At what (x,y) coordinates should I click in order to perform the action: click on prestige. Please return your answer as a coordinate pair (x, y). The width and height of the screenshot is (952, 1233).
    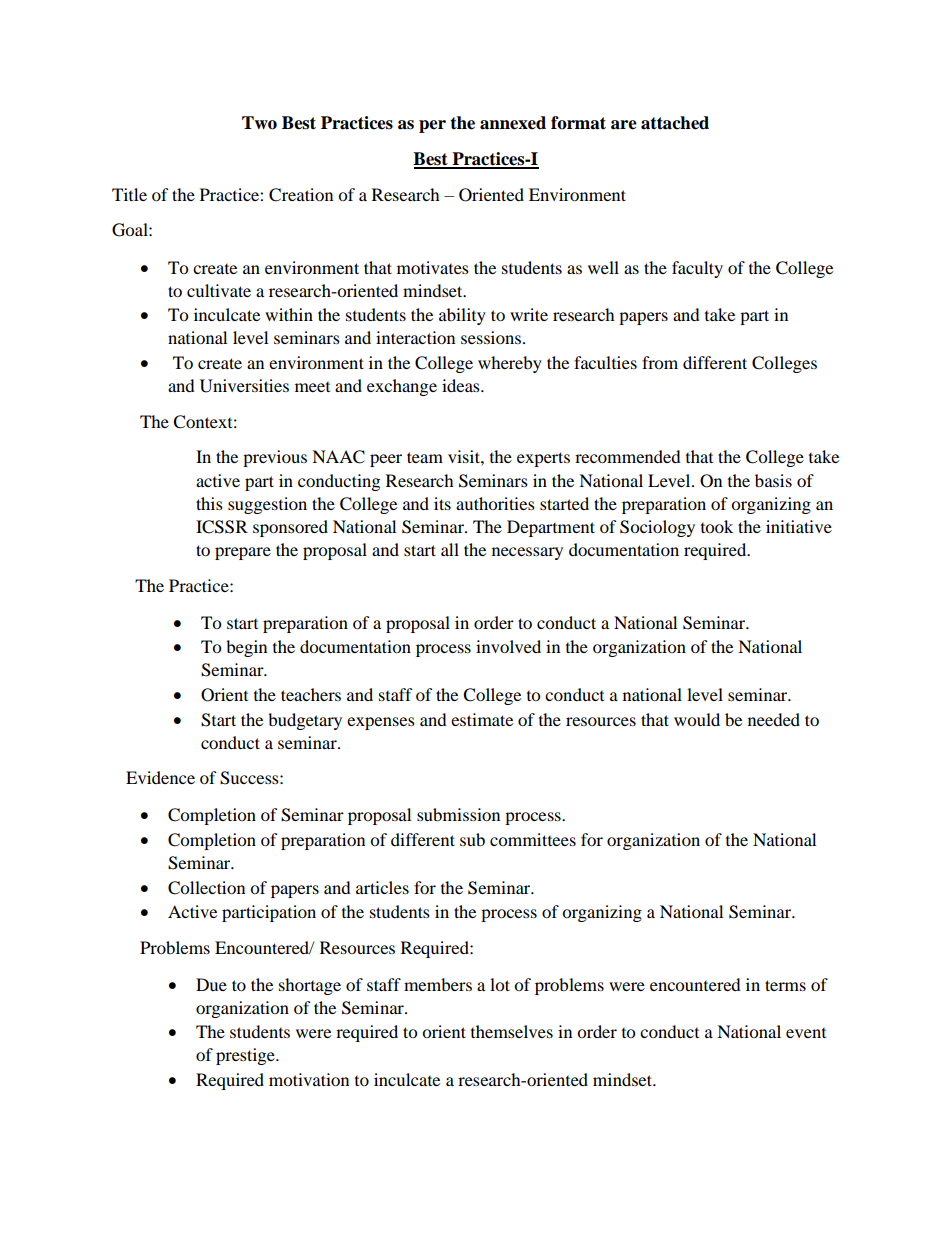
    Looking at the image, I should click on (246, 1056).
